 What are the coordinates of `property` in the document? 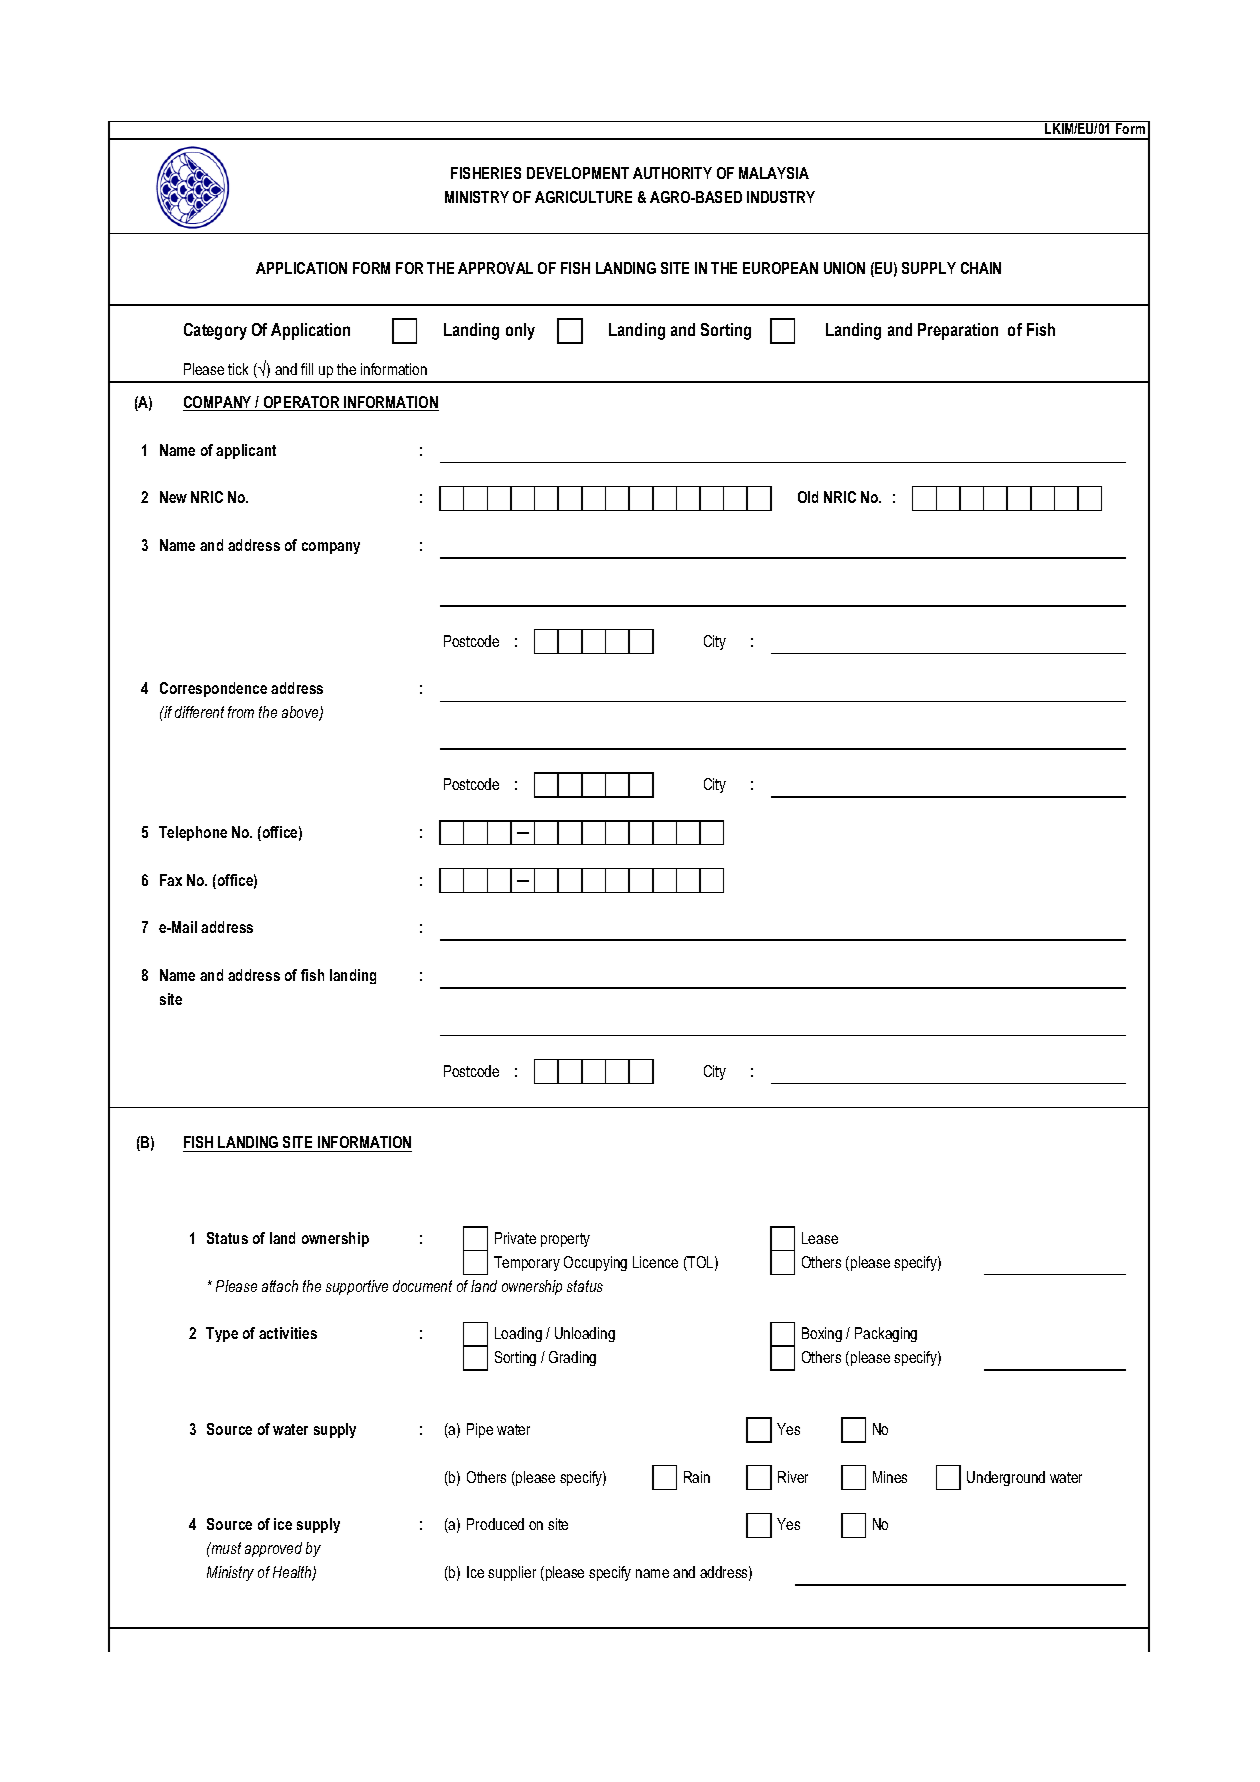 It's located at (565, 1240).
